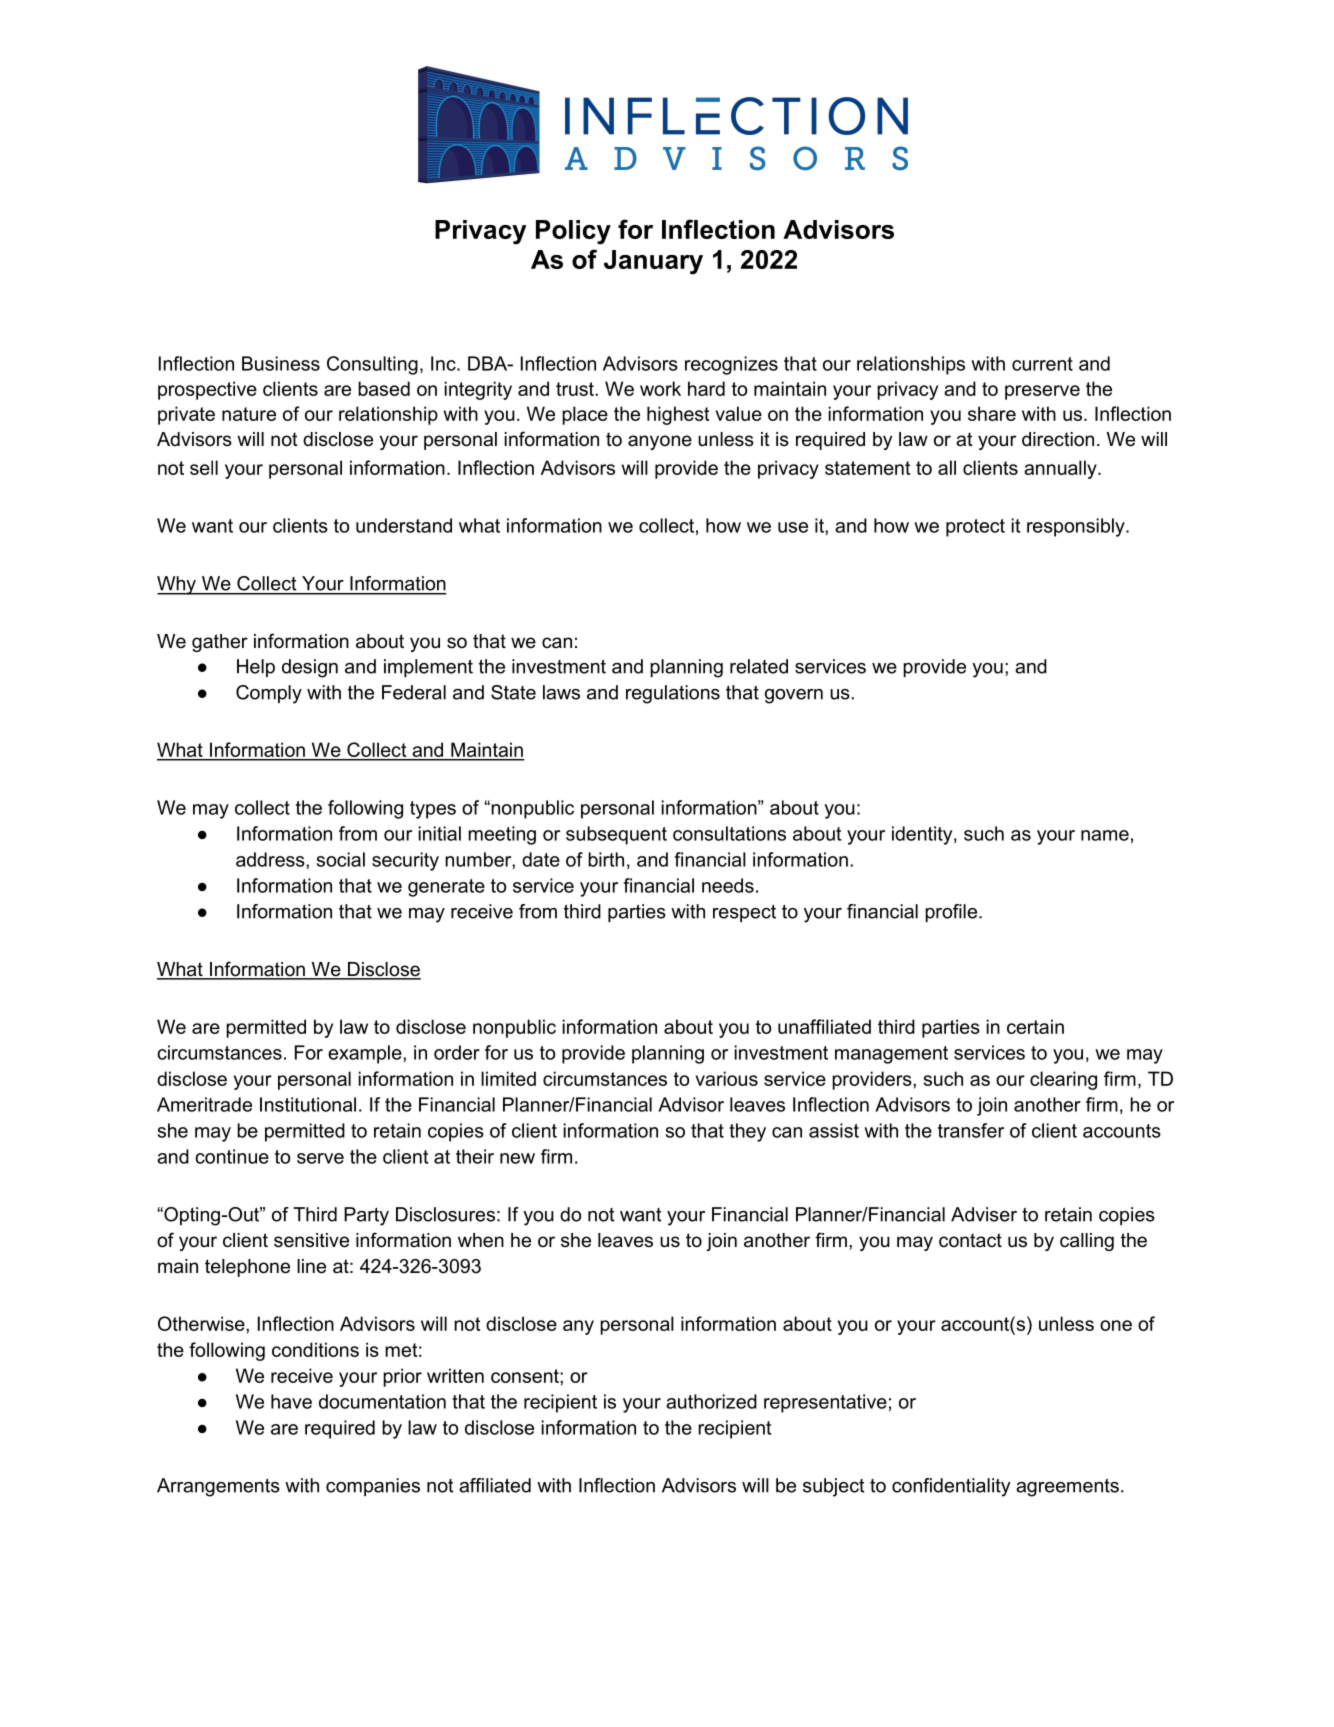  What do you see at coordinates (727, 1078) in the image?
I see `various` at bounding box center [727, 1078].
